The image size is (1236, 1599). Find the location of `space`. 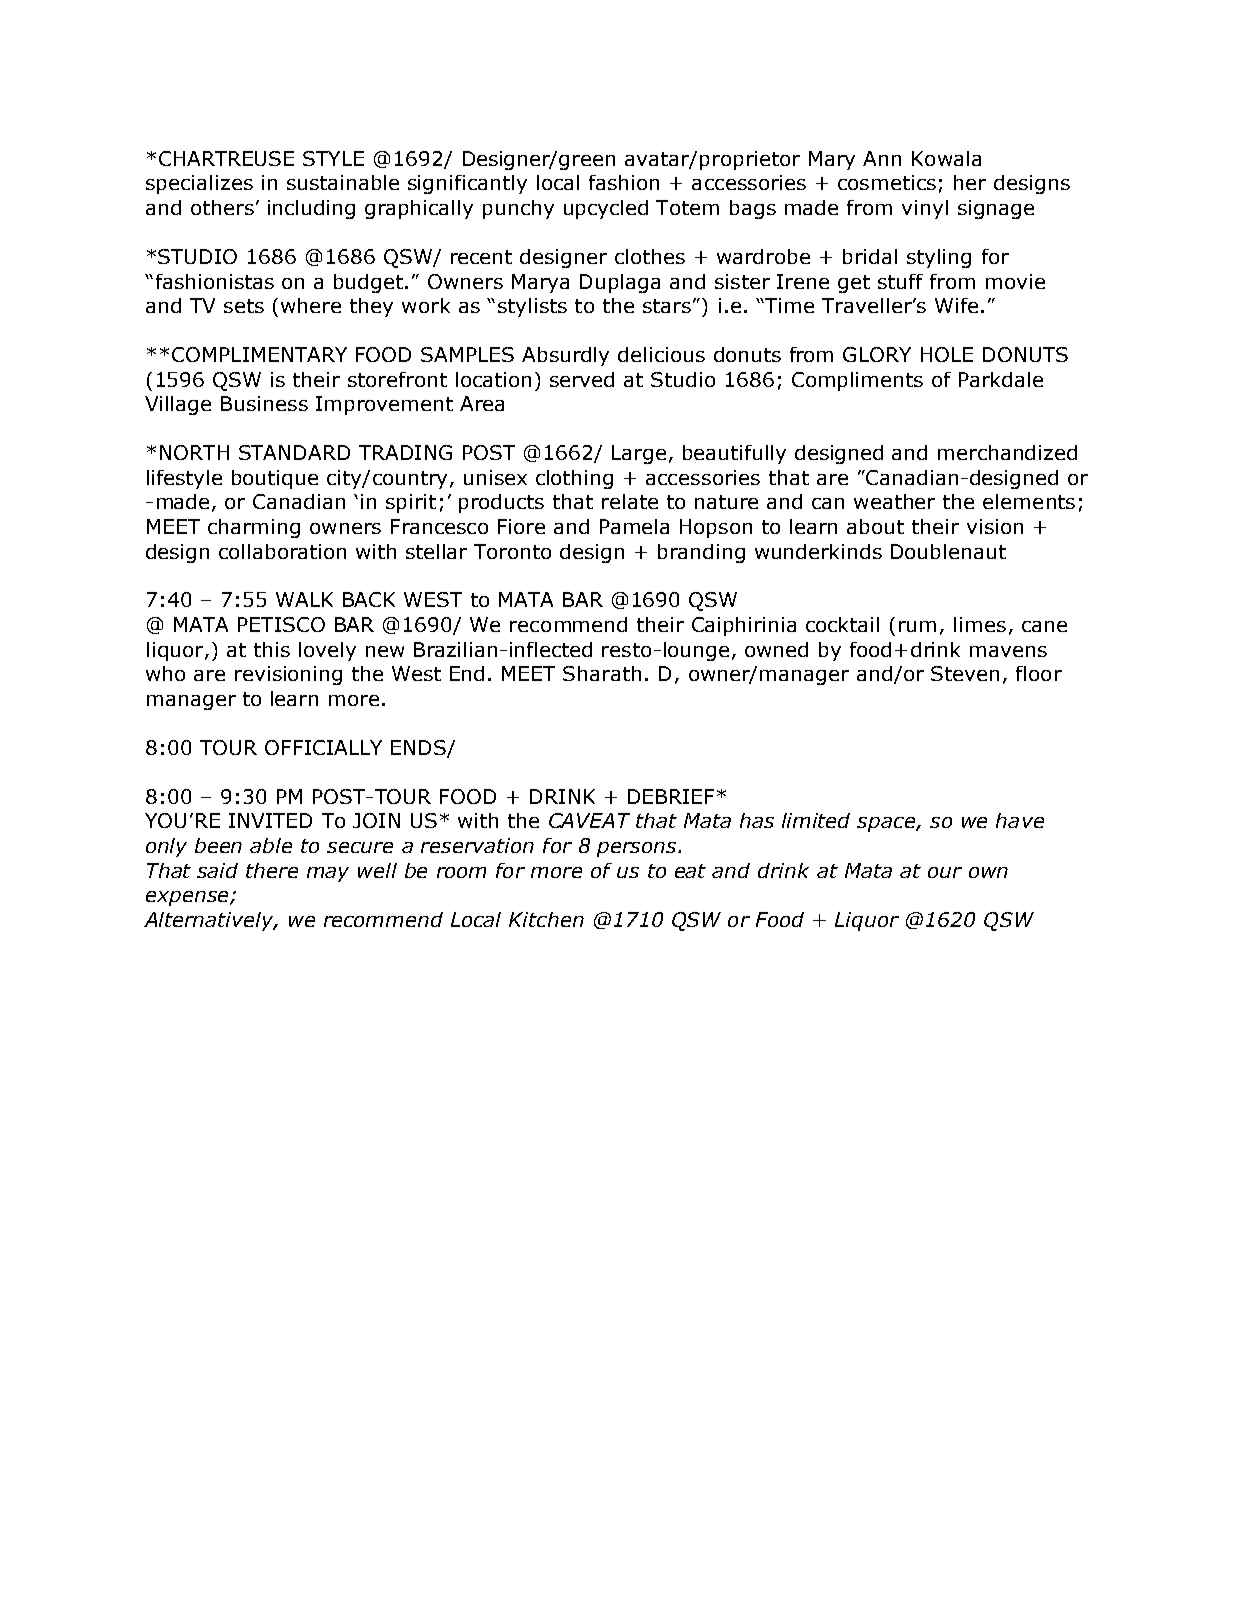

space is located at coordinates (887, 824).
